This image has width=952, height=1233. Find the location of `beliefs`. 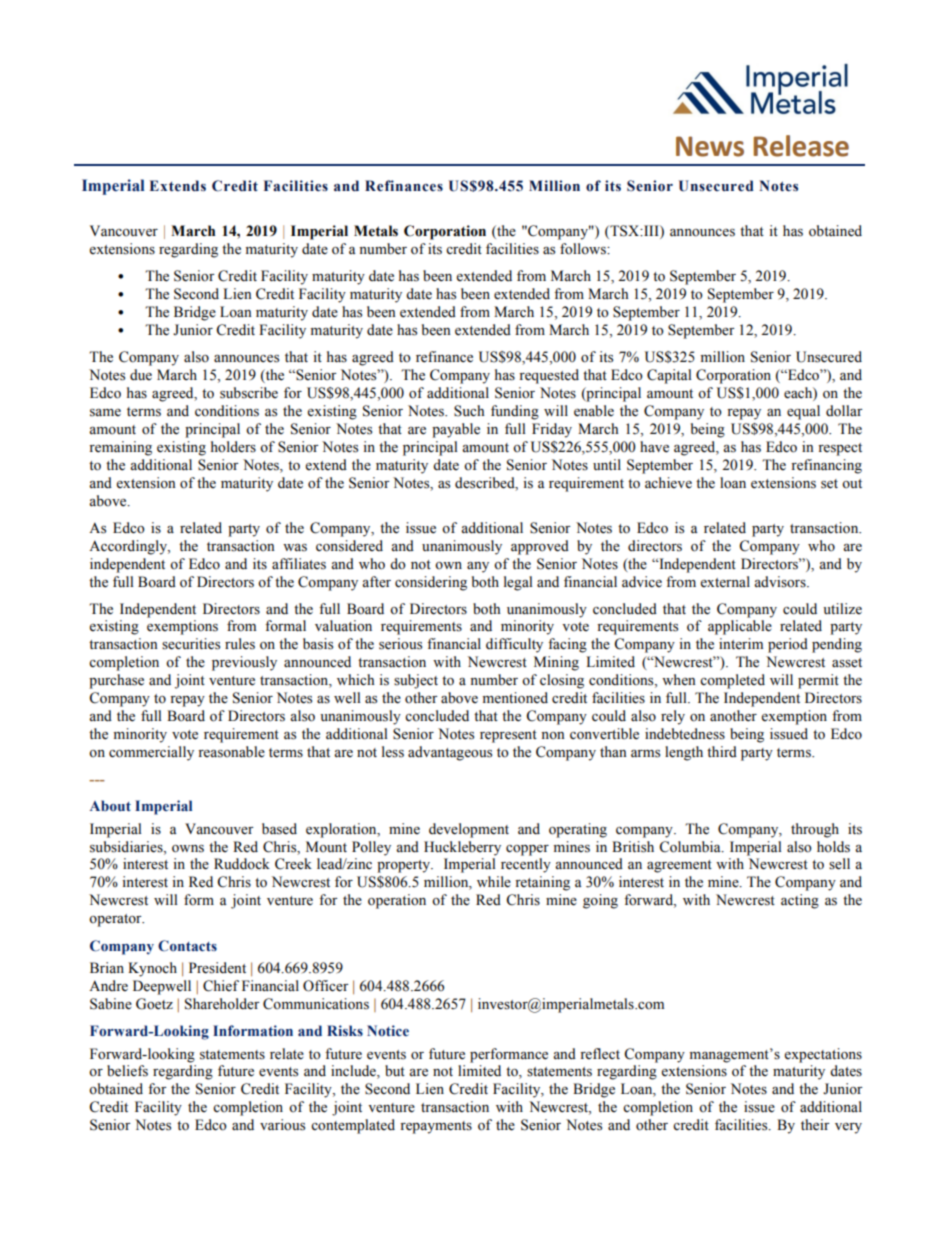

beliefs is located at coordinates (127, 1071).
